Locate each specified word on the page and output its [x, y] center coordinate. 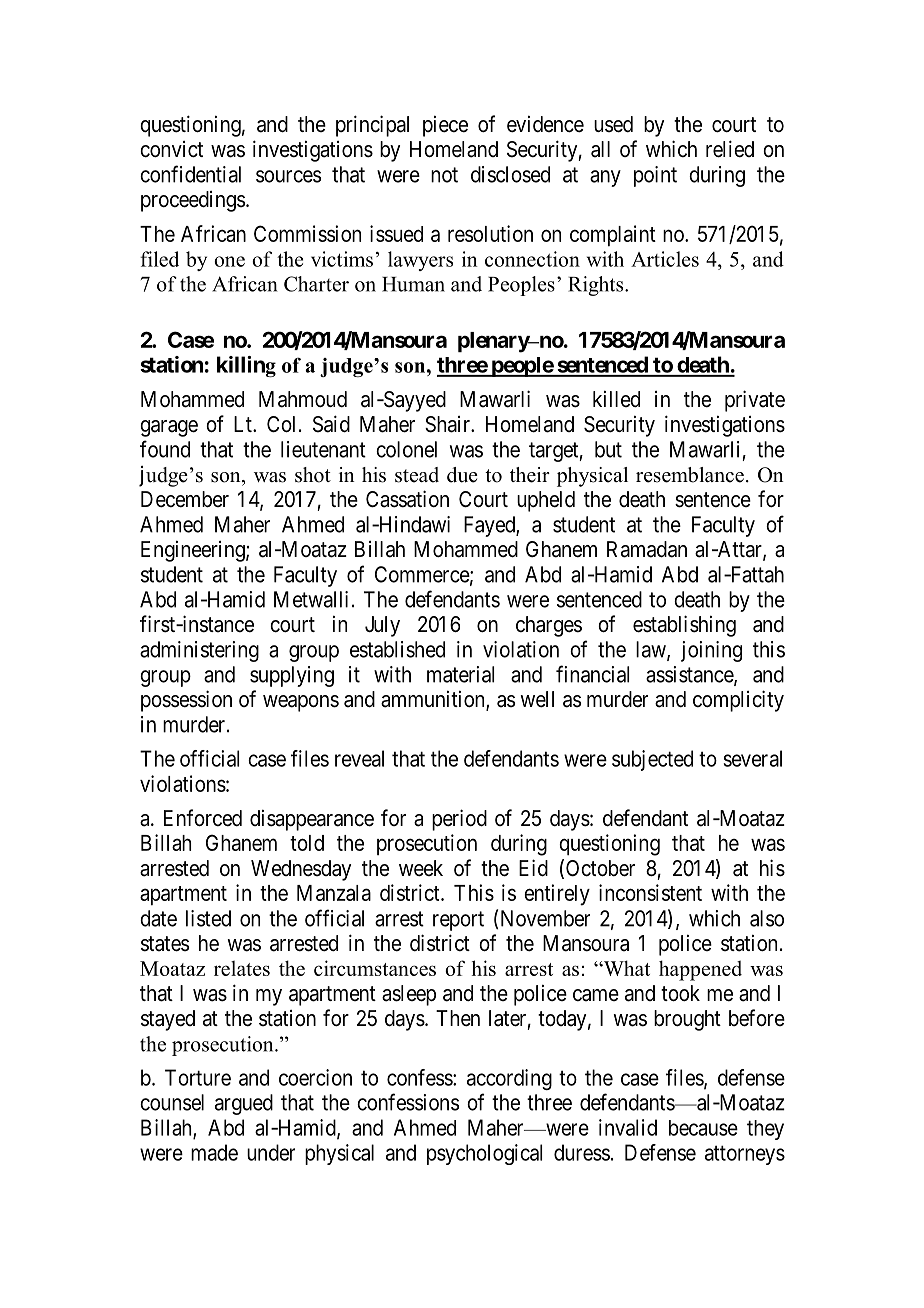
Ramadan [647, 549]
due [462, 475]
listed [208, 918]
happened [700, 970]
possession [186, 701]
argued [244, 1104]
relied [730, 149]
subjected [652, 760]
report [458, 921]
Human [413, 284]
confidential [190, 174]
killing [246, 366]
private [755, 401]
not [444, 175]
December [185, 499]
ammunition [434, 700]
